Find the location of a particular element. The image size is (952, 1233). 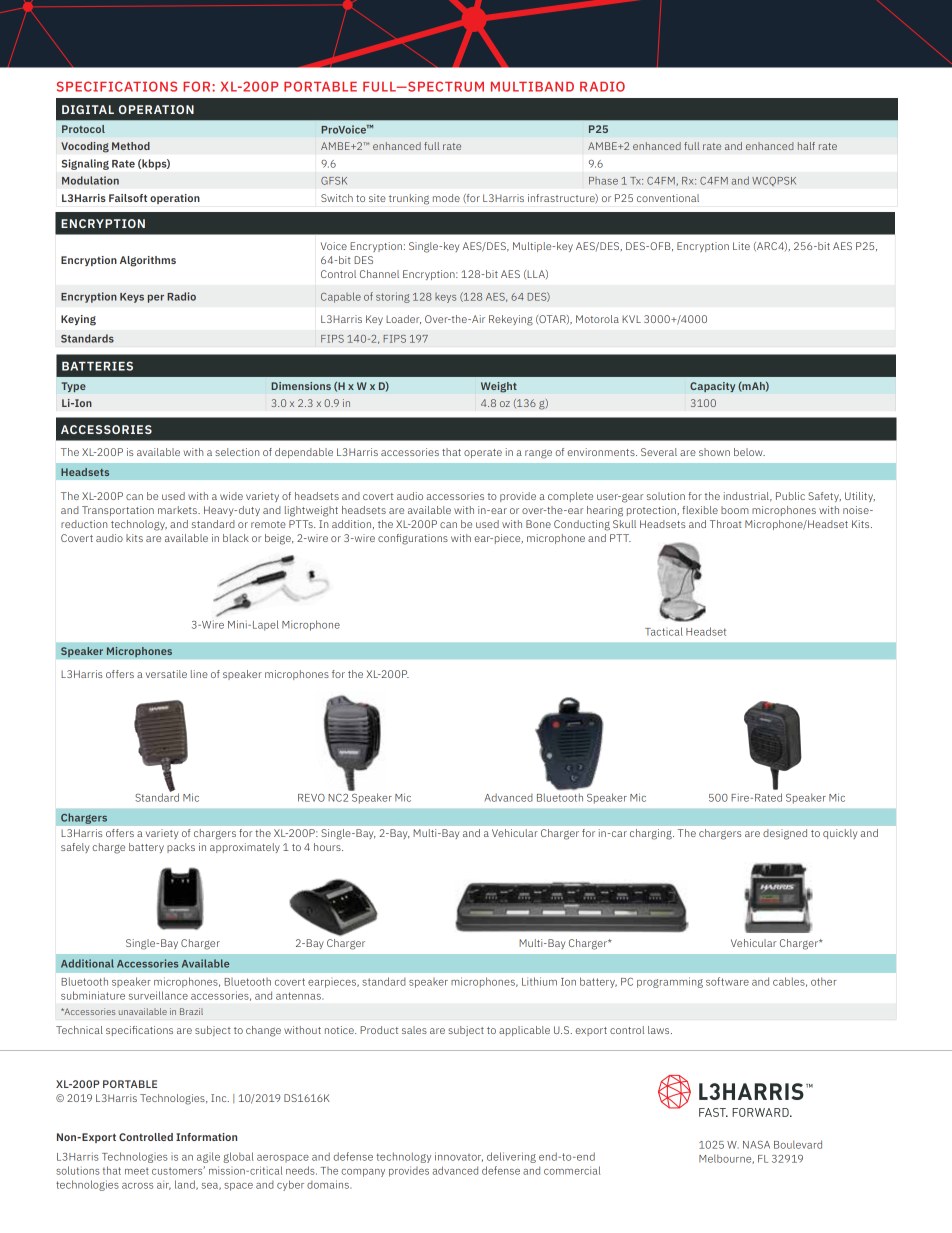

Method is located at coordinates (131, 146).
